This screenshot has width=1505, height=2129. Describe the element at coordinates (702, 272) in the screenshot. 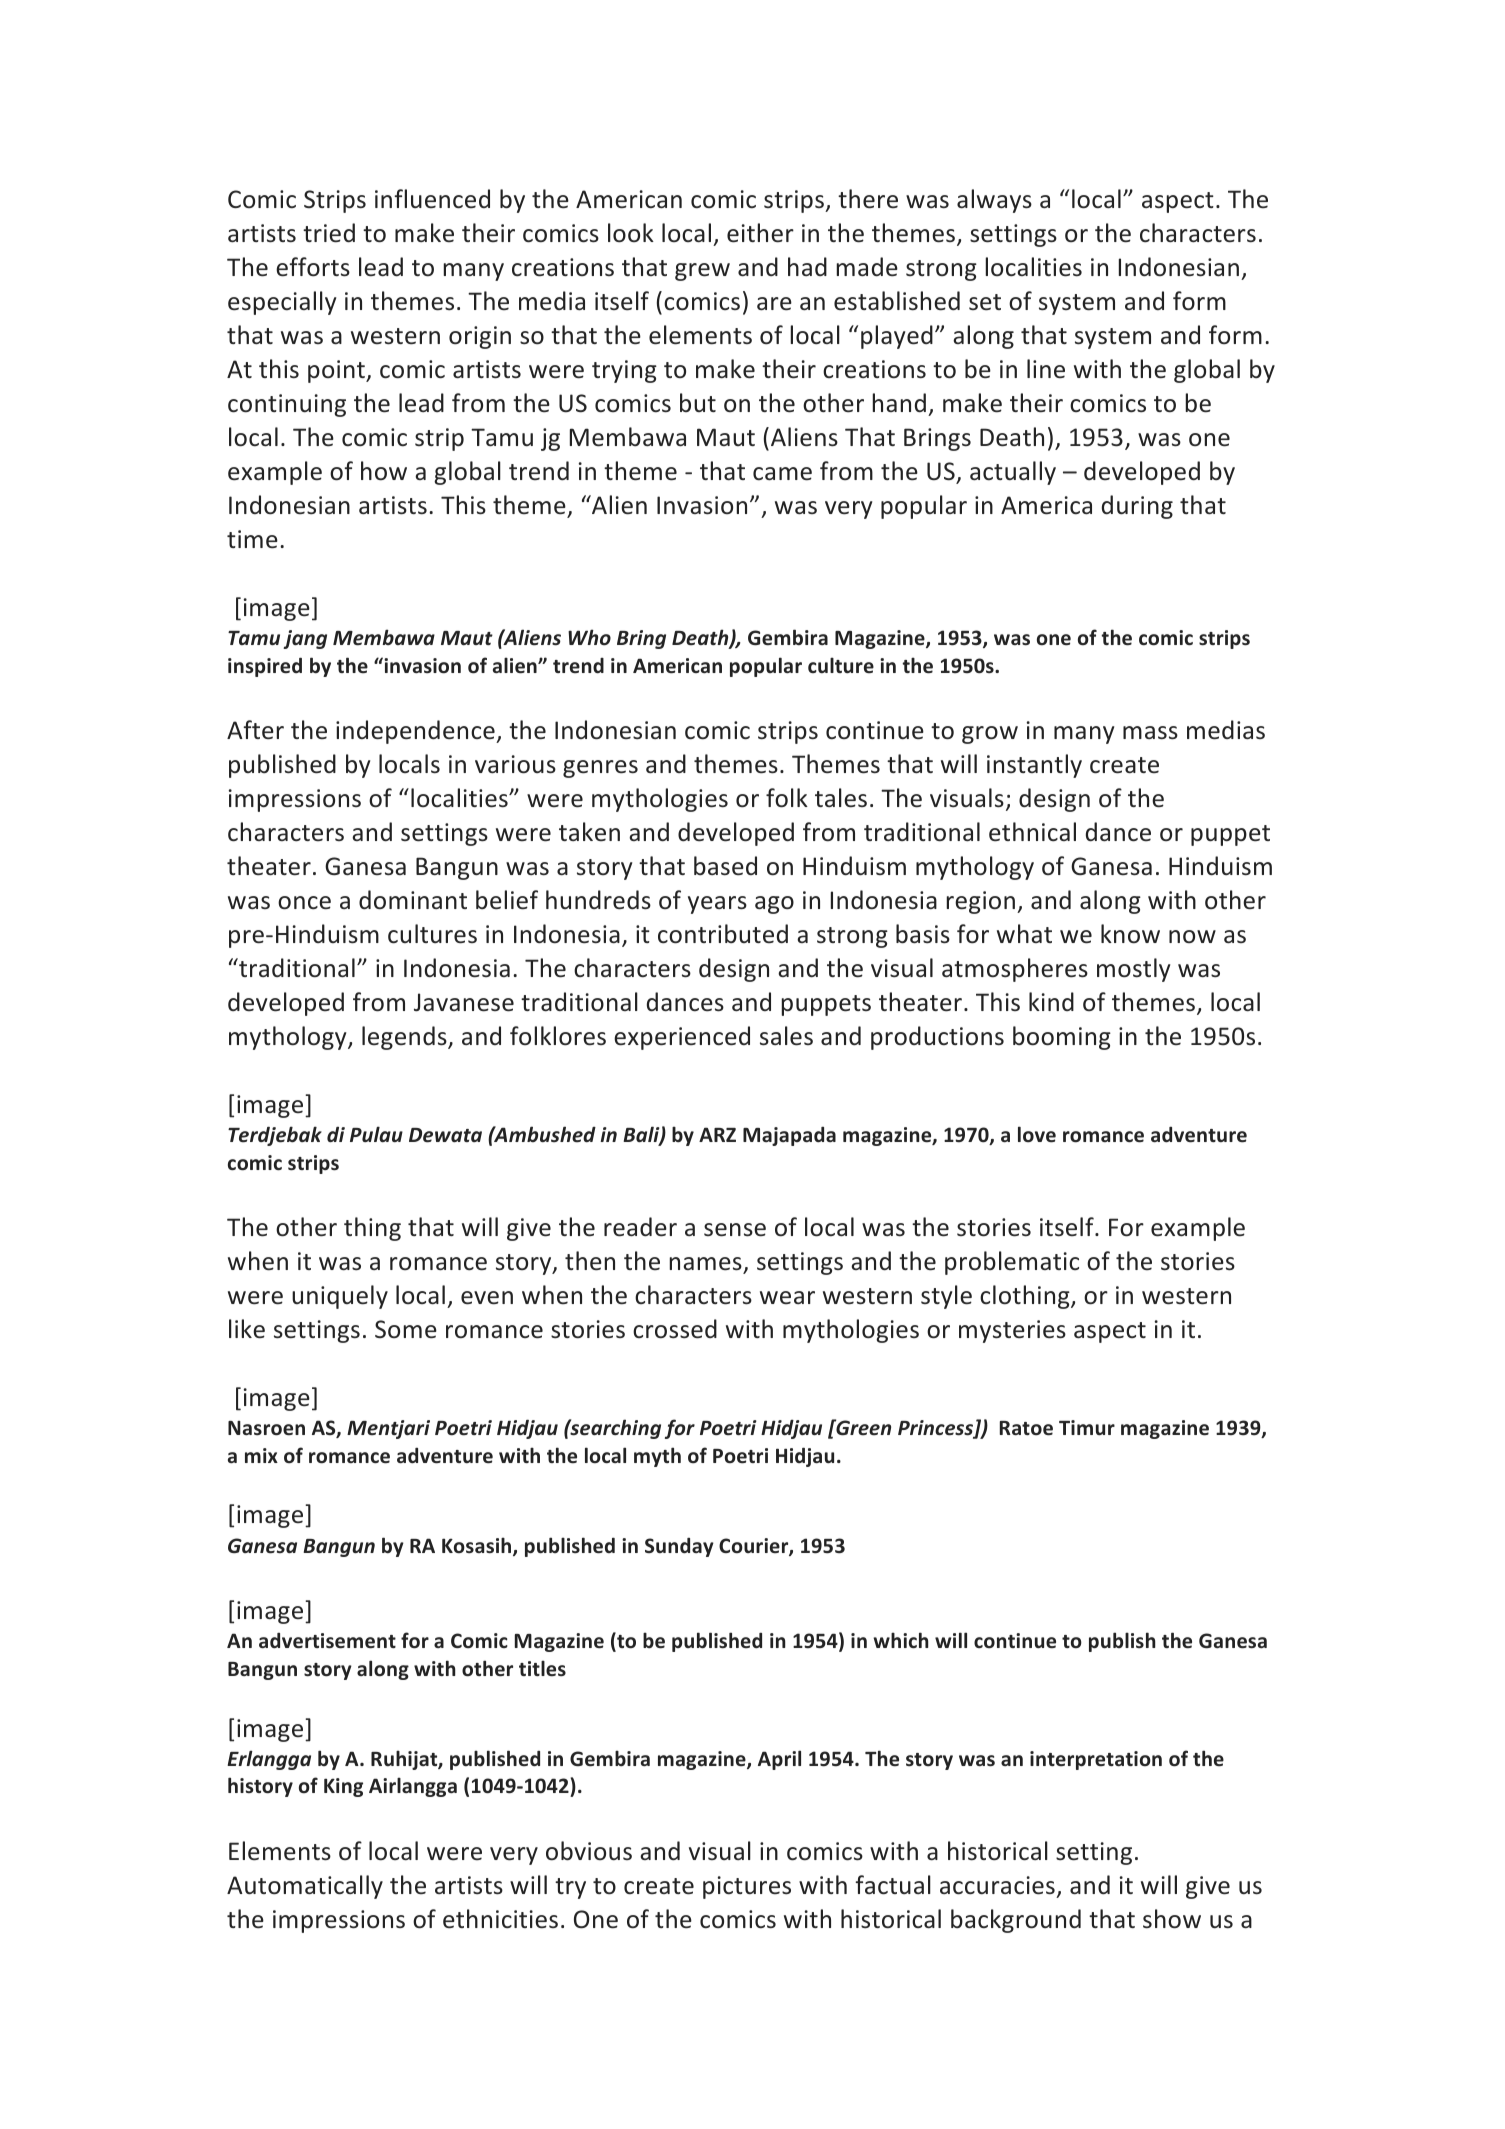

I see `grew` at that location.
